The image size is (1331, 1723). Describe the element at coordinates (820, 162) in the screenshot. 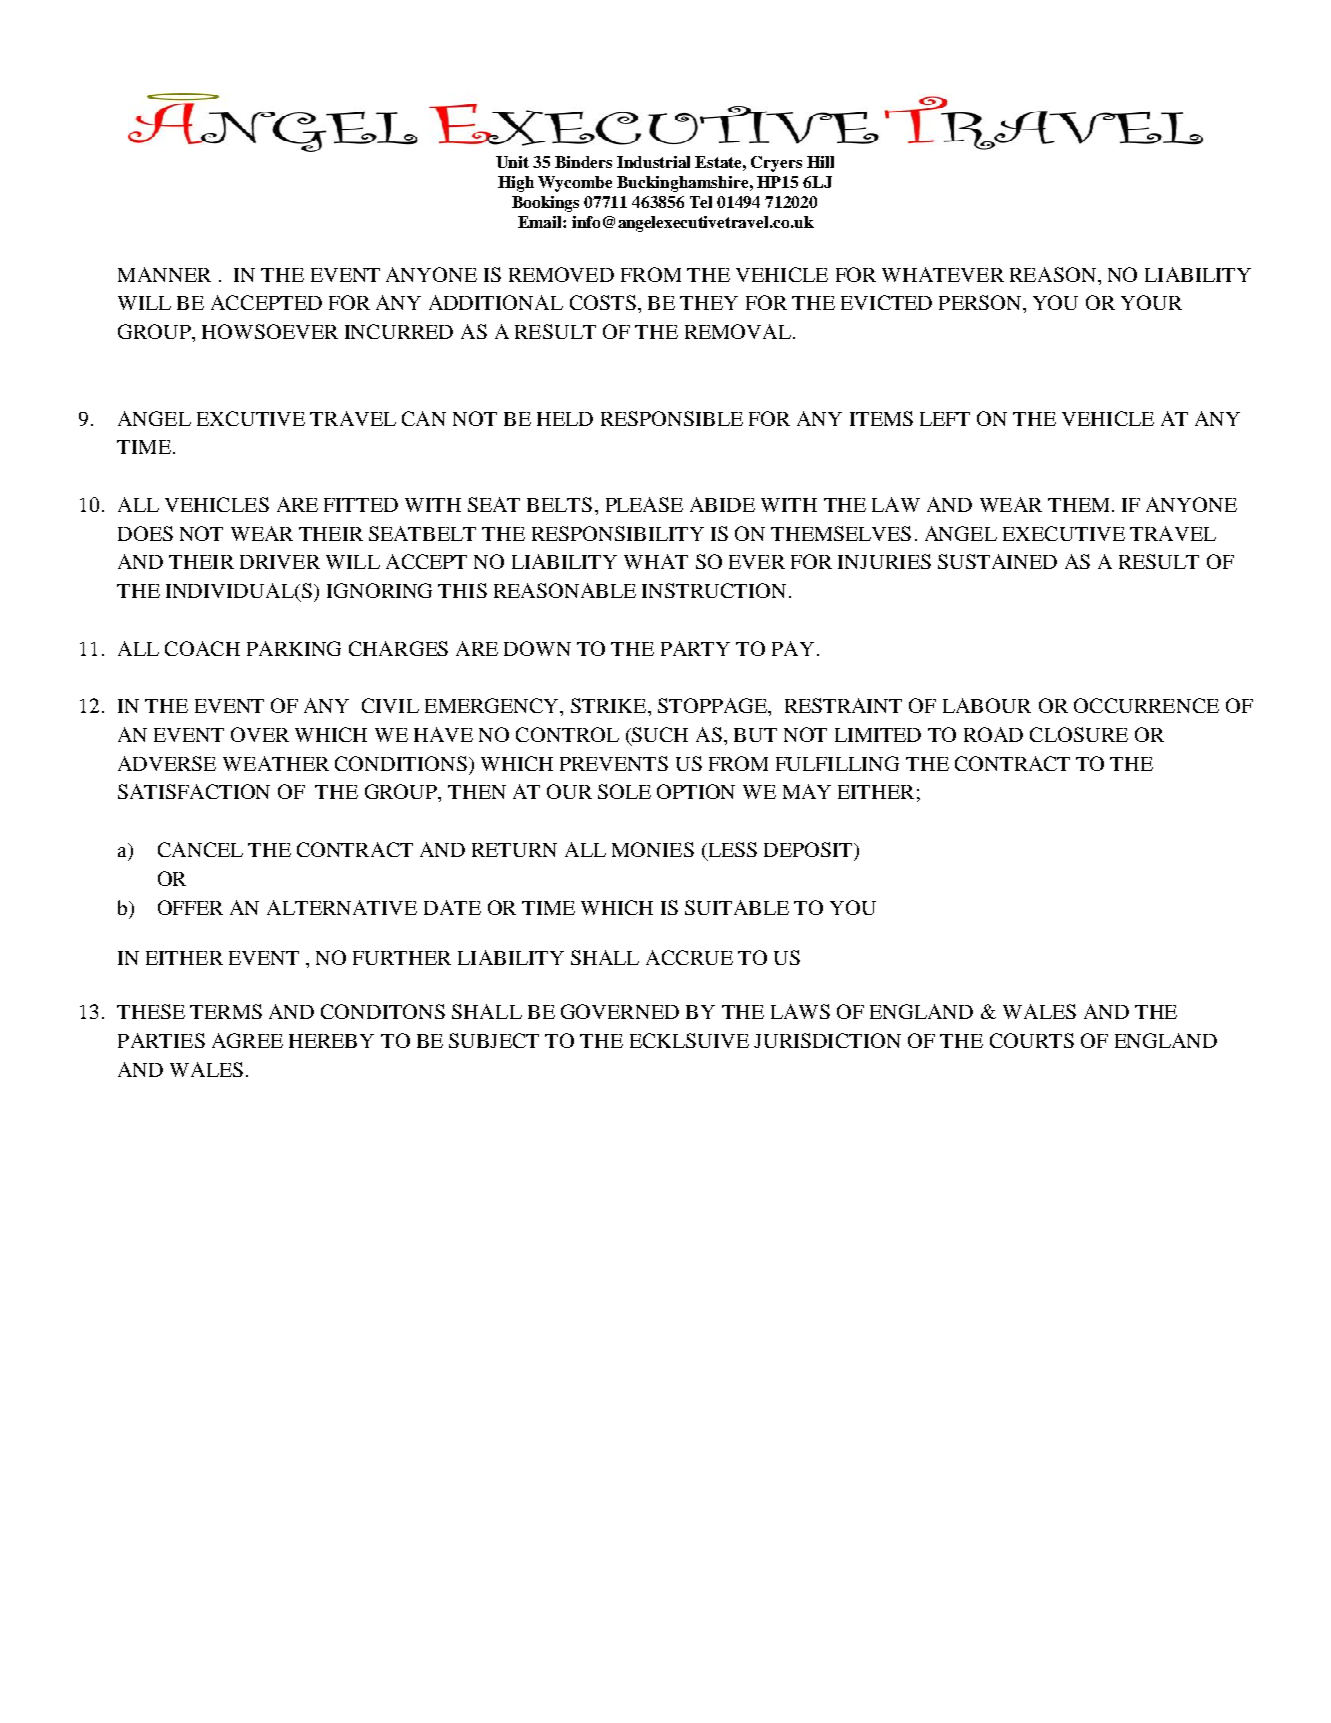

I see `Hill` at that location.
